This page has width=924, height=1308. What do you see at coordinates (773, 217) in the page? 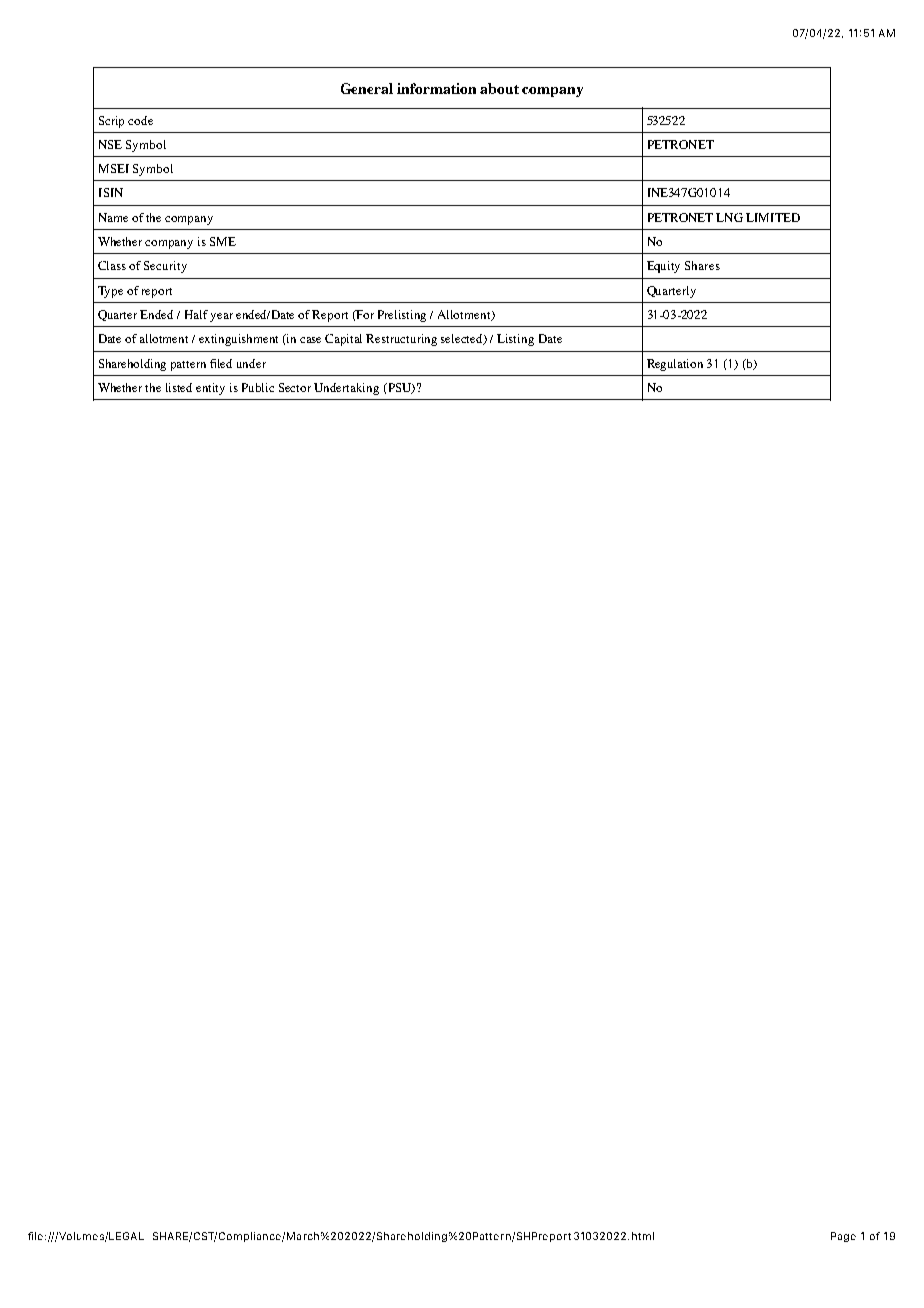
I see `LIMITED` at bounding box center [773, 217].
